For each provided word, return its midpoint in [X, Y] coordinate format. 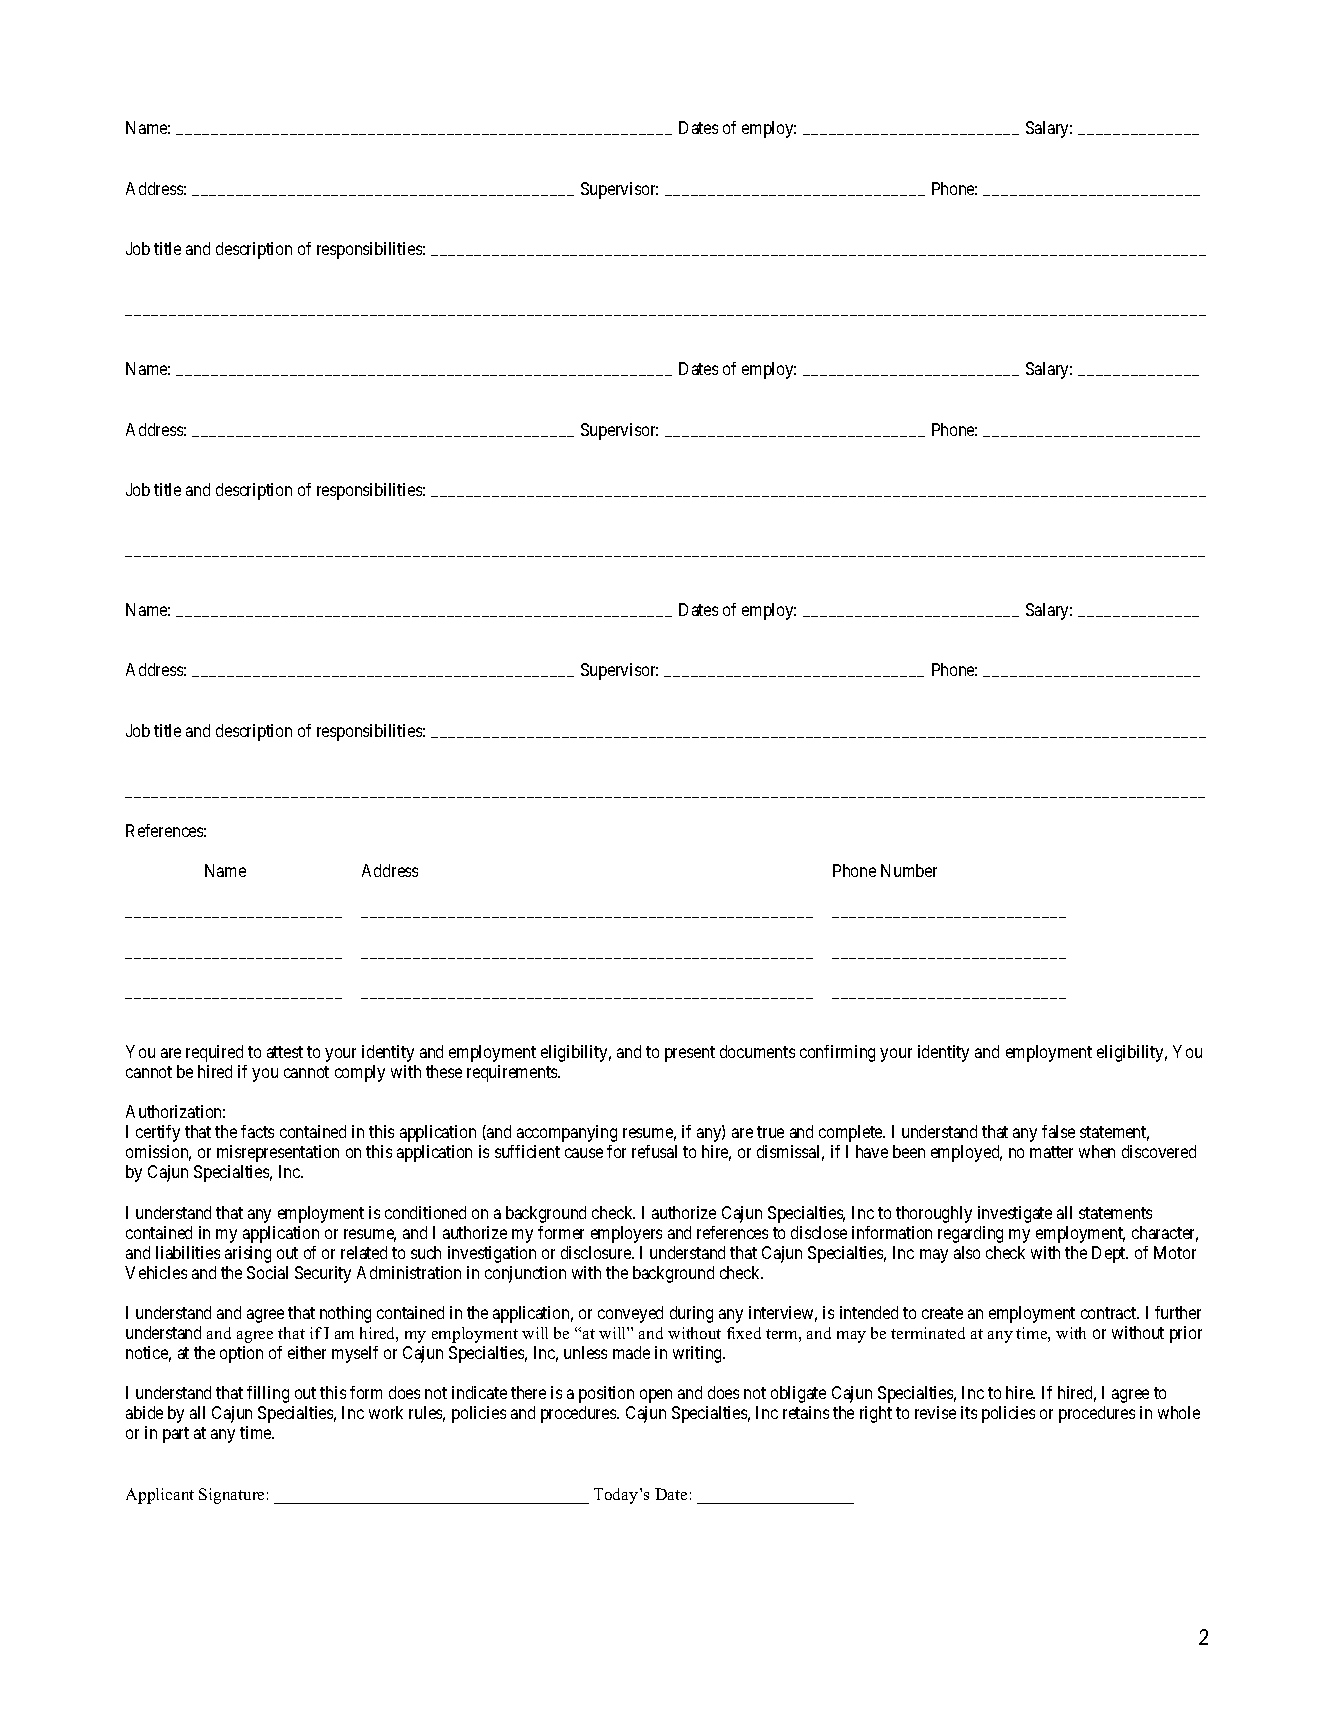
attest [285, 1052]
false [1058, 1131]
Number [909, 870]
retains [806, 1412]
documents [757, 1051]
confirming [837, 1053]
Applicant [160, 1496]
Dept [1110, 1254]
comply [360, 1073]
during [691, 1314]
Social [267, 1272]
